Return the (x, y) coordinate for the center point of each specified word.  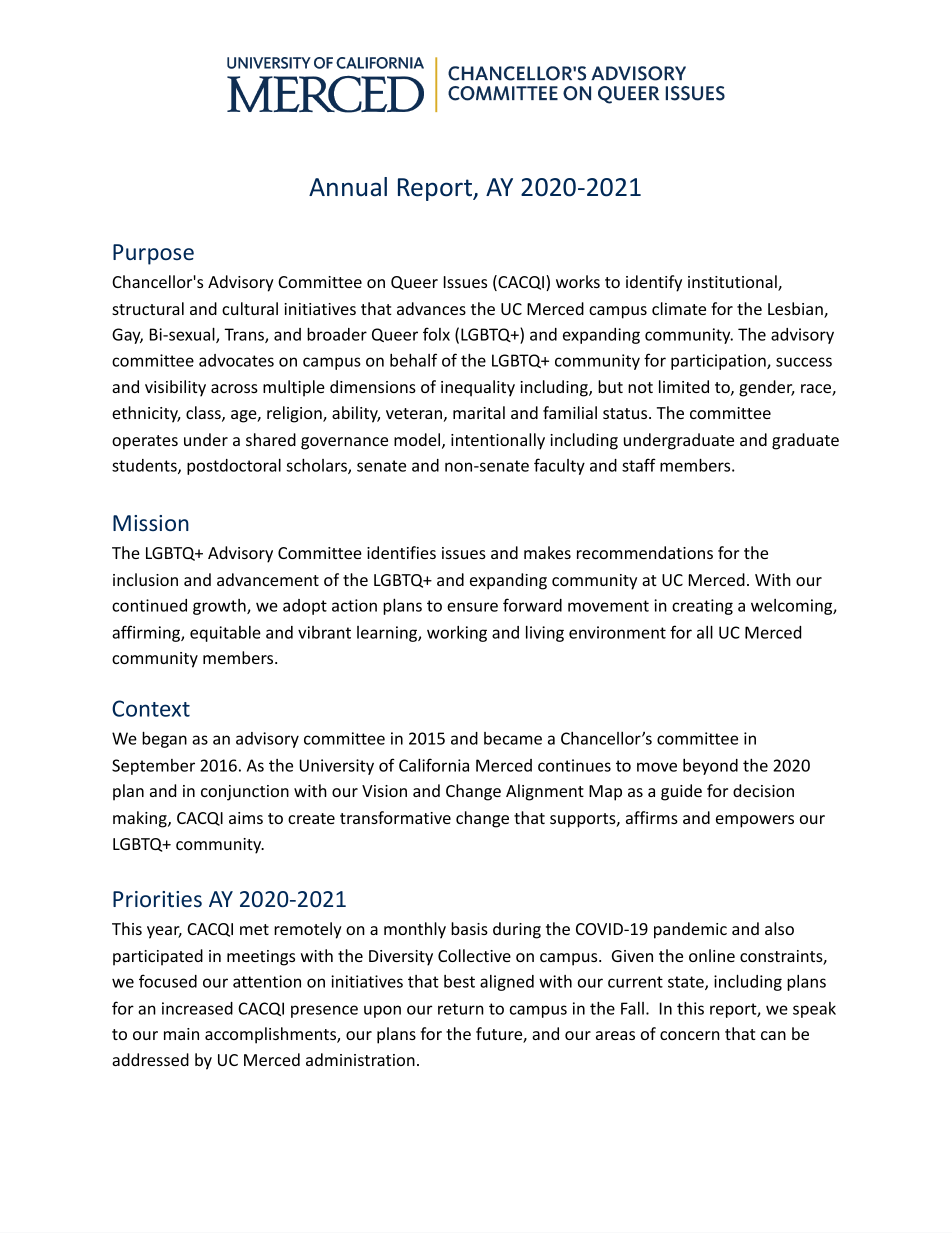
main (181, 1034)
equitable (225, 634)
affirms (652, 817)
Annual (348, 186)
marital (479, 412)
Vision (384, 791)
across (234, 388)
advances (431, 308)
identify (654, 283)
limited (684, 386)
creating (702, 607)
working (457, 634)
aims (246, 818)
